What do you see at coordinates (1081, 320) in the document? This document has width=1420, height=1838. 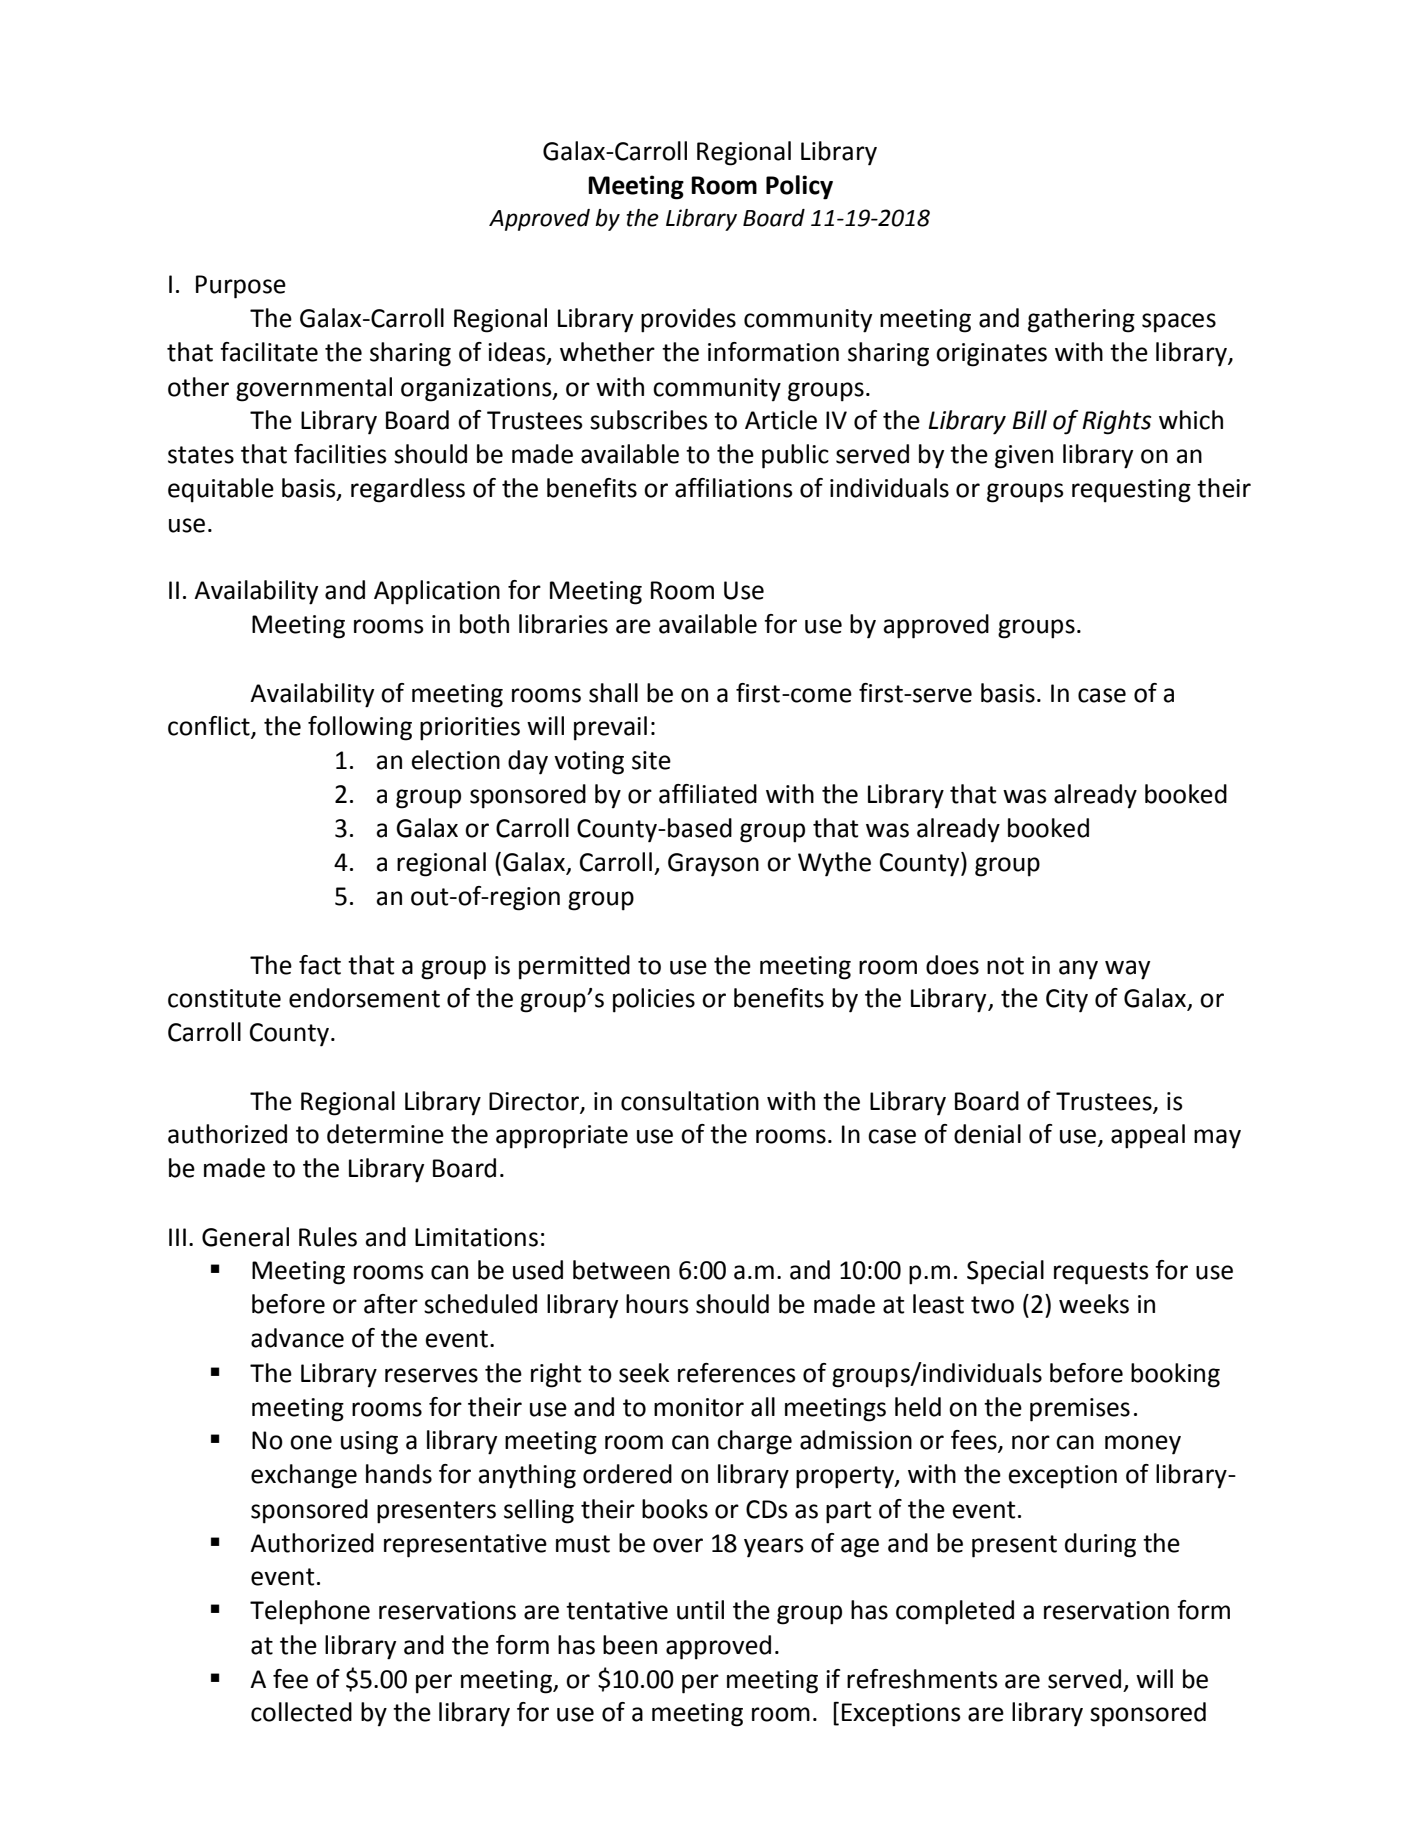 I see `gathering` at bounding box center [1081, 320].
